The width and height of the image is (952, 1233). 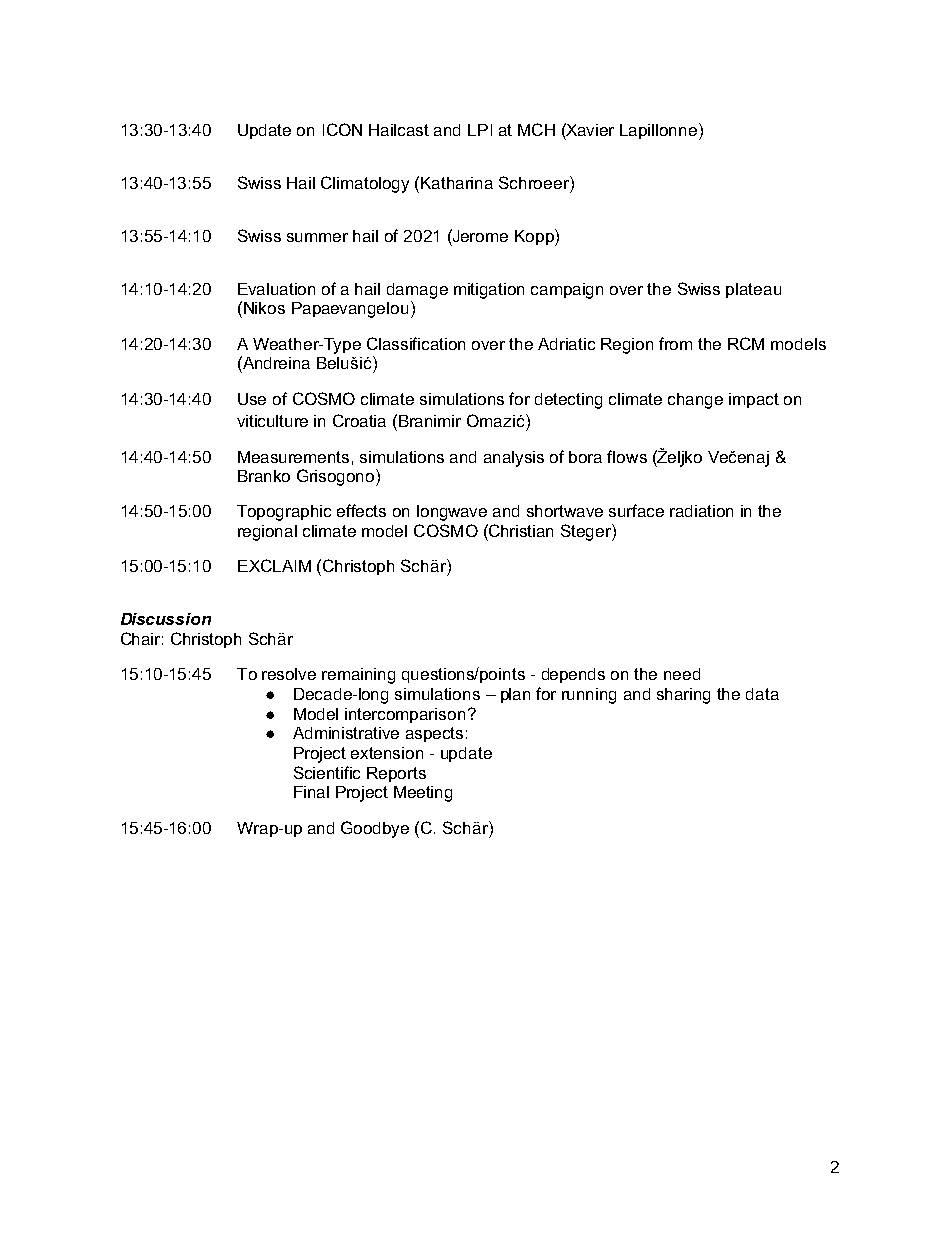 What do you see at coordinates (565, 511) in the image?
I see `shortwave` at bounding box center [565, 511].
